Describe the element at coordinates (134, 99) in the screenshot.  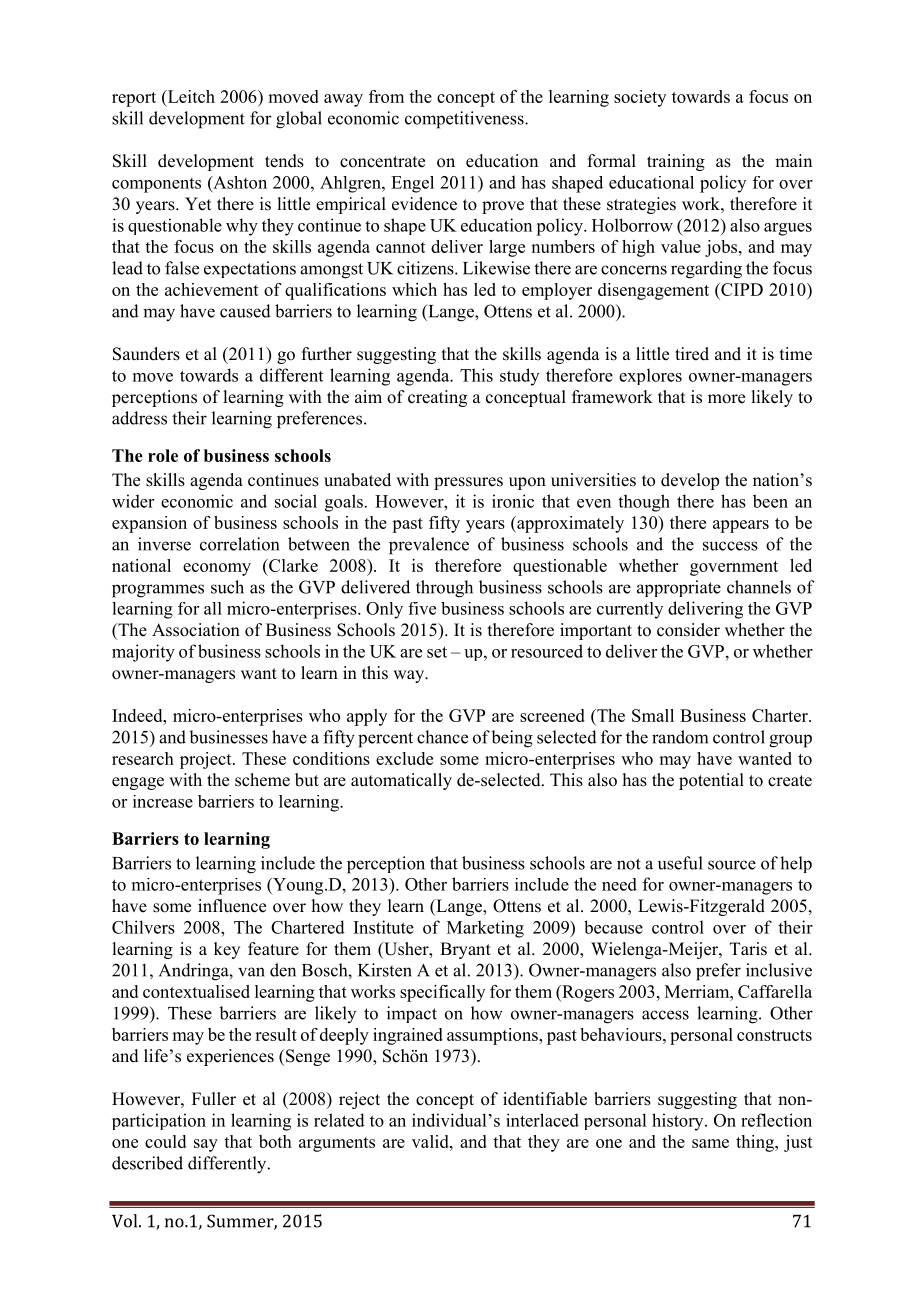
I see `report` at that location.
